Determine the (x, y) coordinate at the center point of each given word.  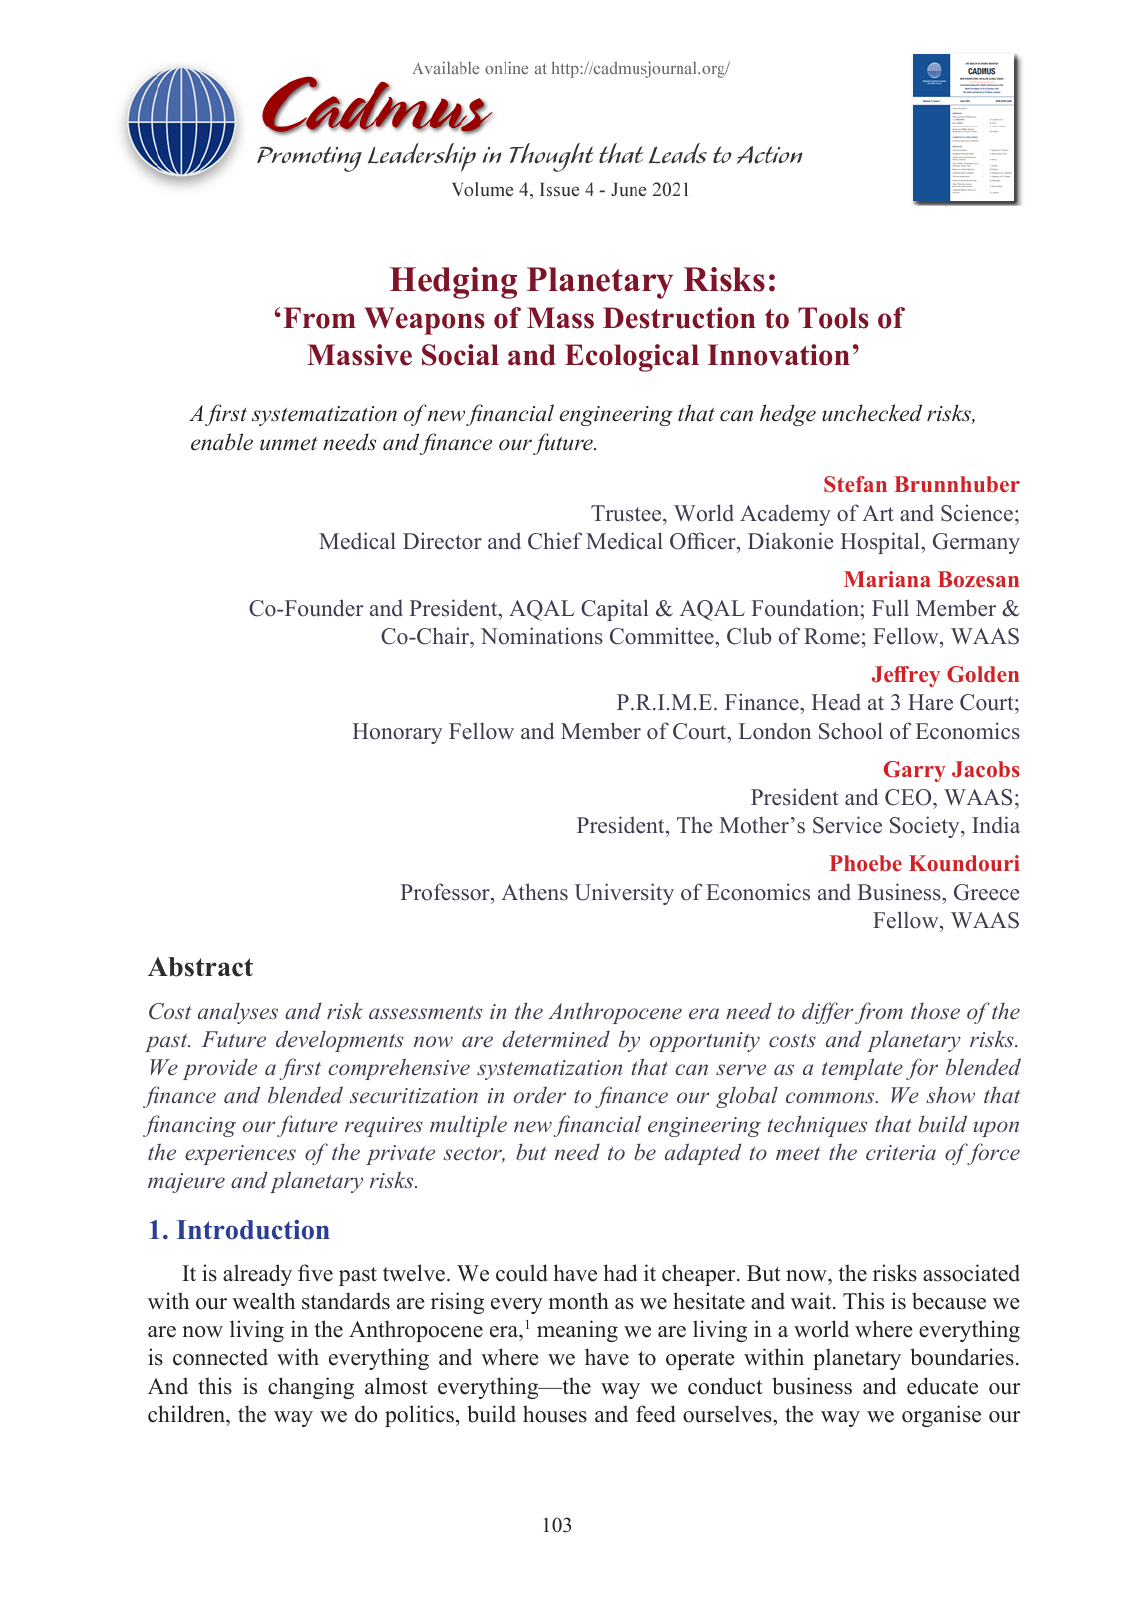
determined (556, 1039)
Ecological (632, 358)
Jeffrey (906, 676)
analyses (238, 1013)
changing (311, 1388)
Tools (833, 318)
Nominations (542, 636)
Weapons (424, 321)
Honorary (397, 733)
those (935, 1011)
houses (555, 1414)
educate (942, 1386)
